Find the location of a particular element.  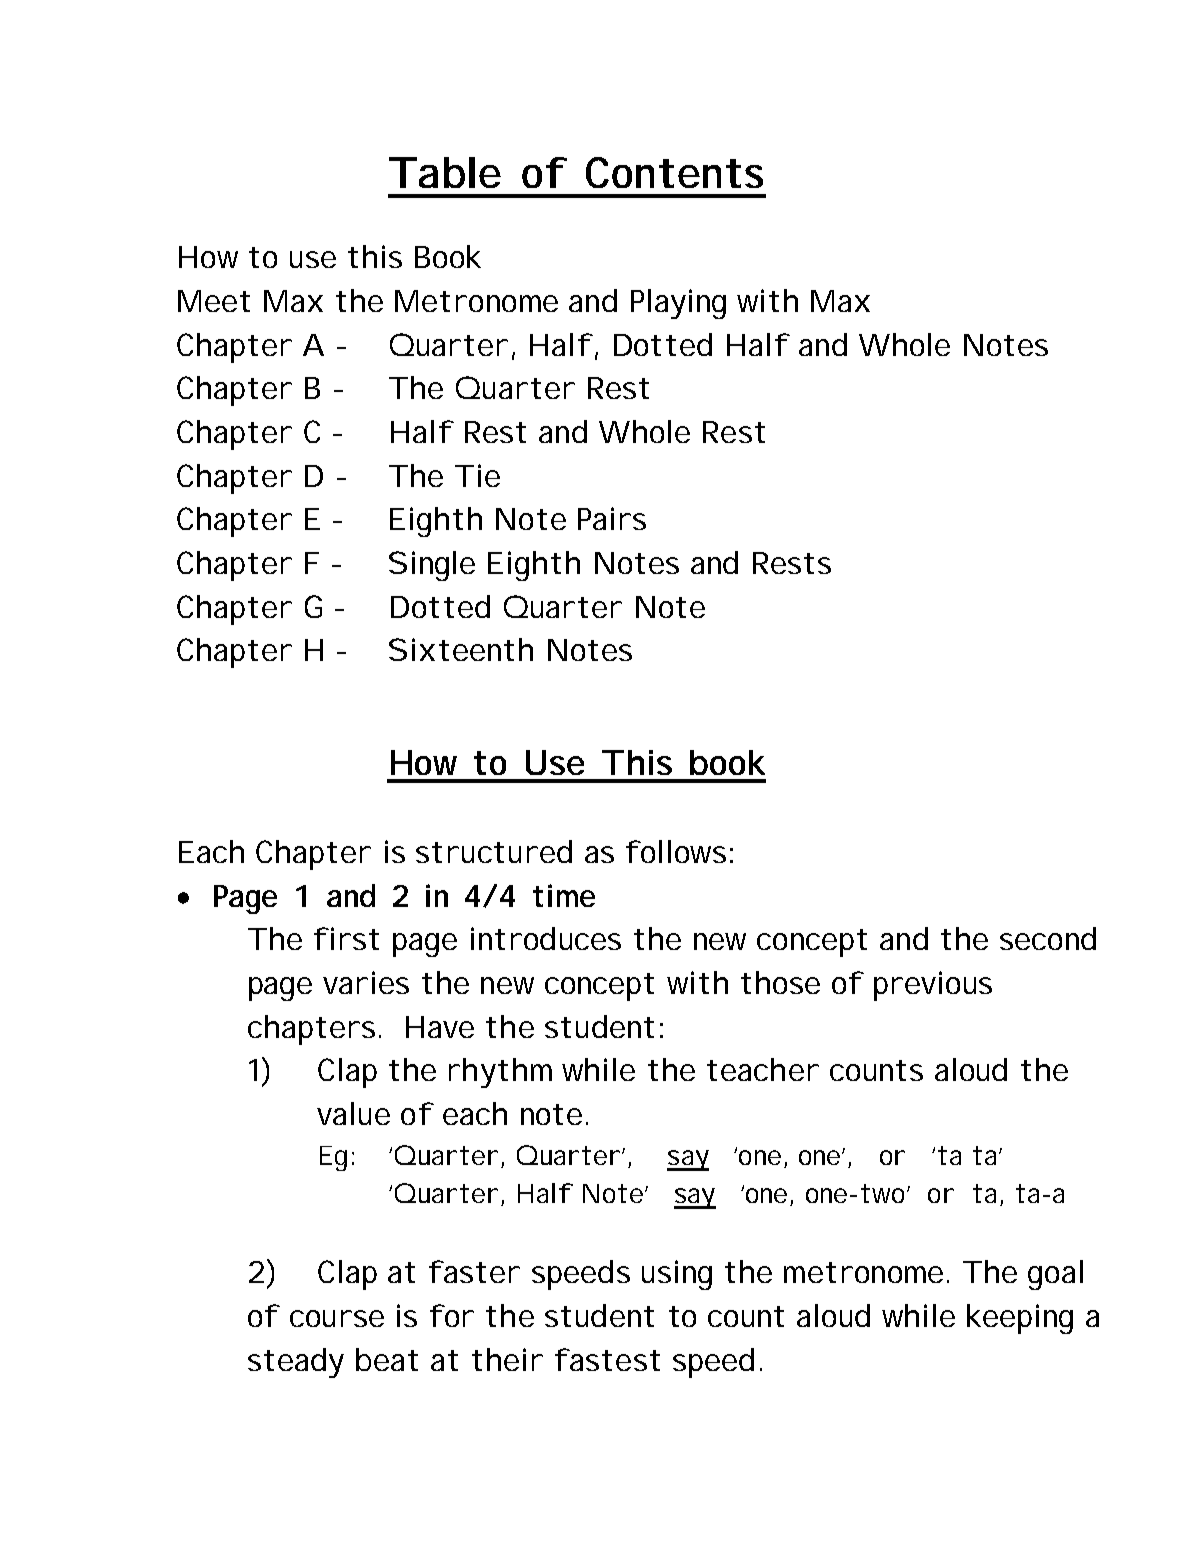

value is located at coordinates (353, 1113).
